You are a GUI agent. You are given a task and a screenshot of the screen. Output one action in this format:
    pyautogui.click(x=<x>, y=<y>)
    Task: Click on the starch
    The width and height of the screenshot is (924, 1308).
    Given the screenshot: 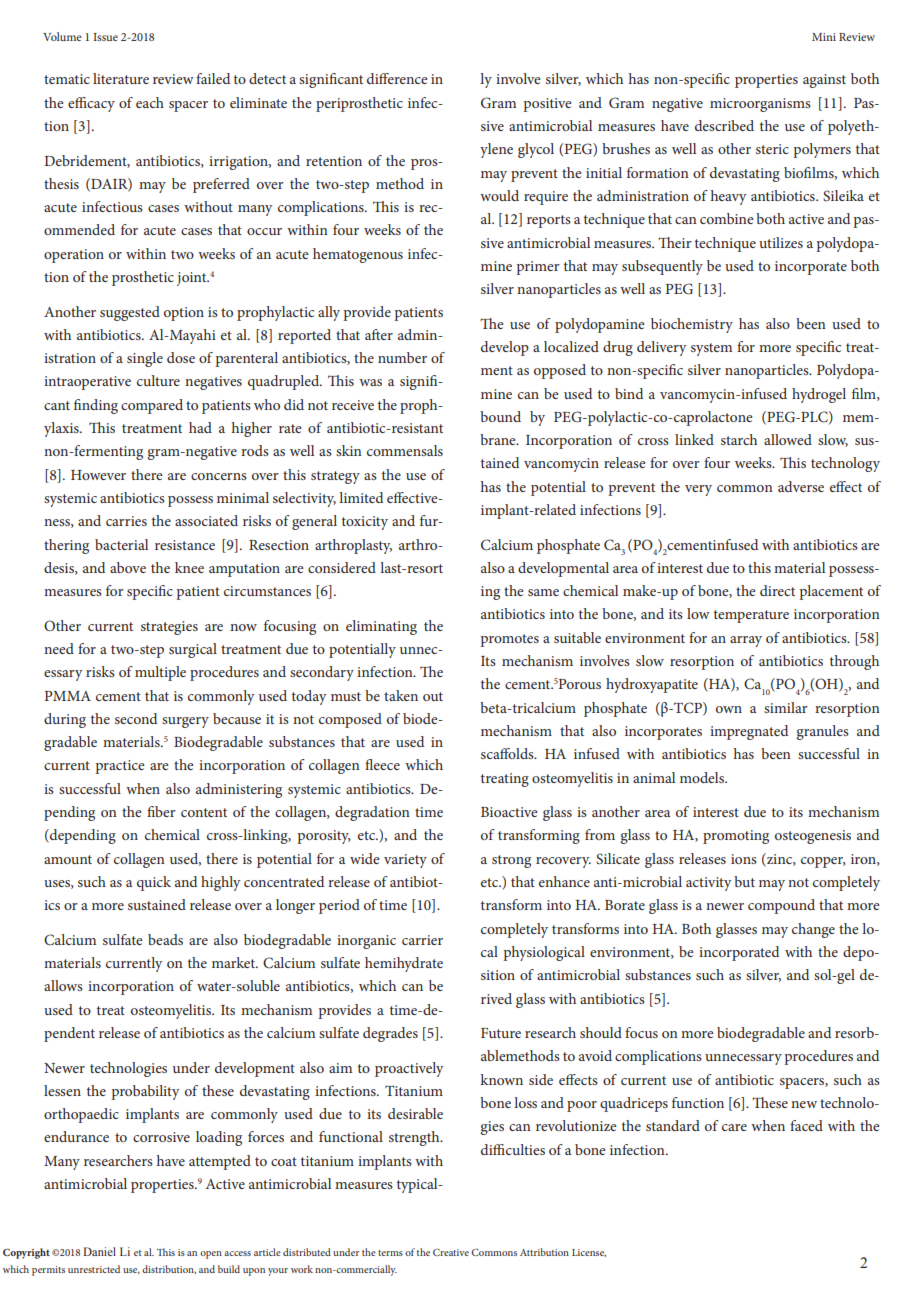 What is the action you would take?
    pyautogui.click(x=739, y=439)
